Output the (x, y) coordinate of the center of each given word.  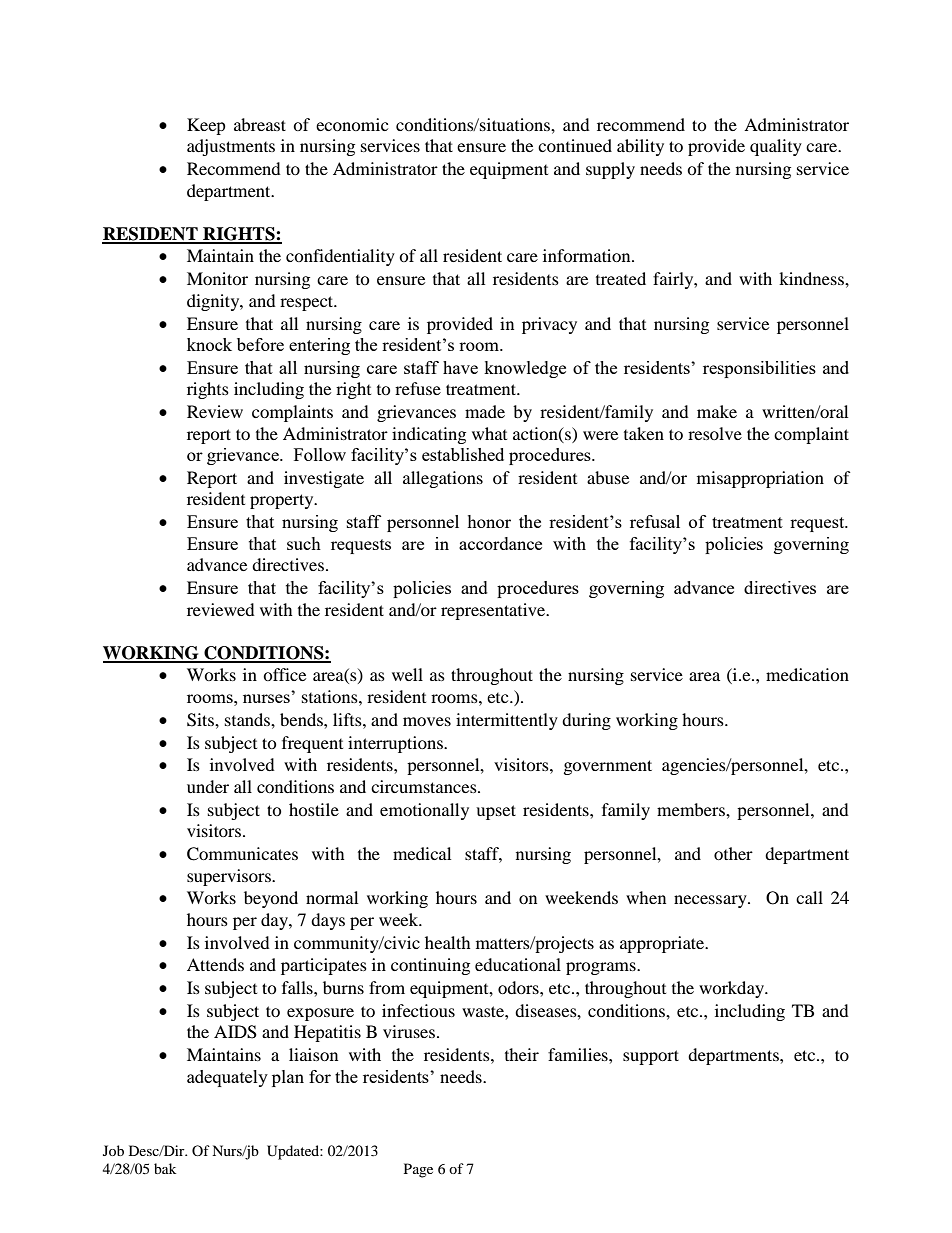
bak (165, 1168)
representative (494, 611)
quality (776, 147)
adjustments (231, 147)
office (284, 674)
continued (575, 145)
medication (807, 674)
